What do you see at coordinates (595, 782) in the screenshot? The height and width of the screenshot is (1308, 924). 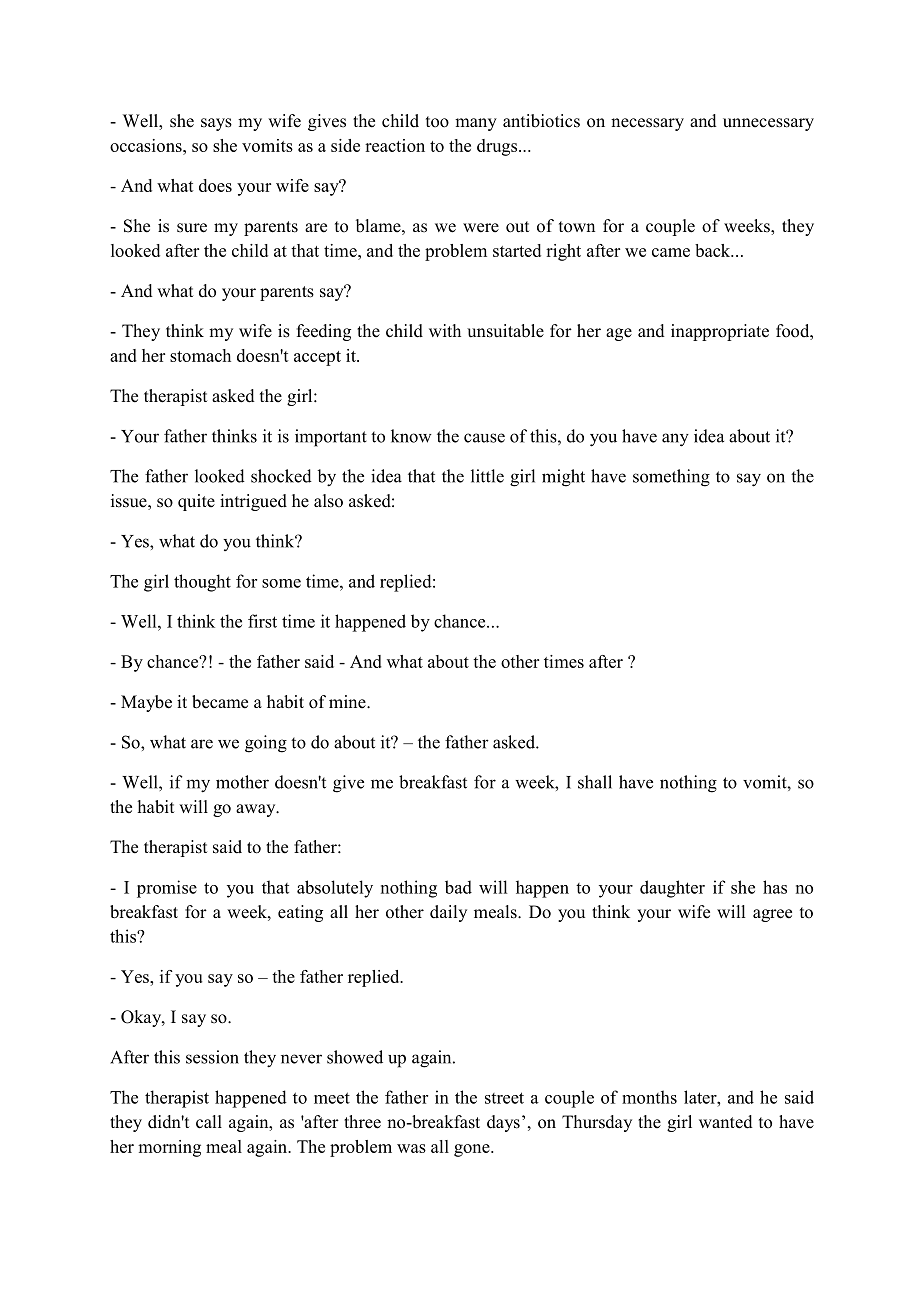 I see `shall` at bounding box center [595, 782].
